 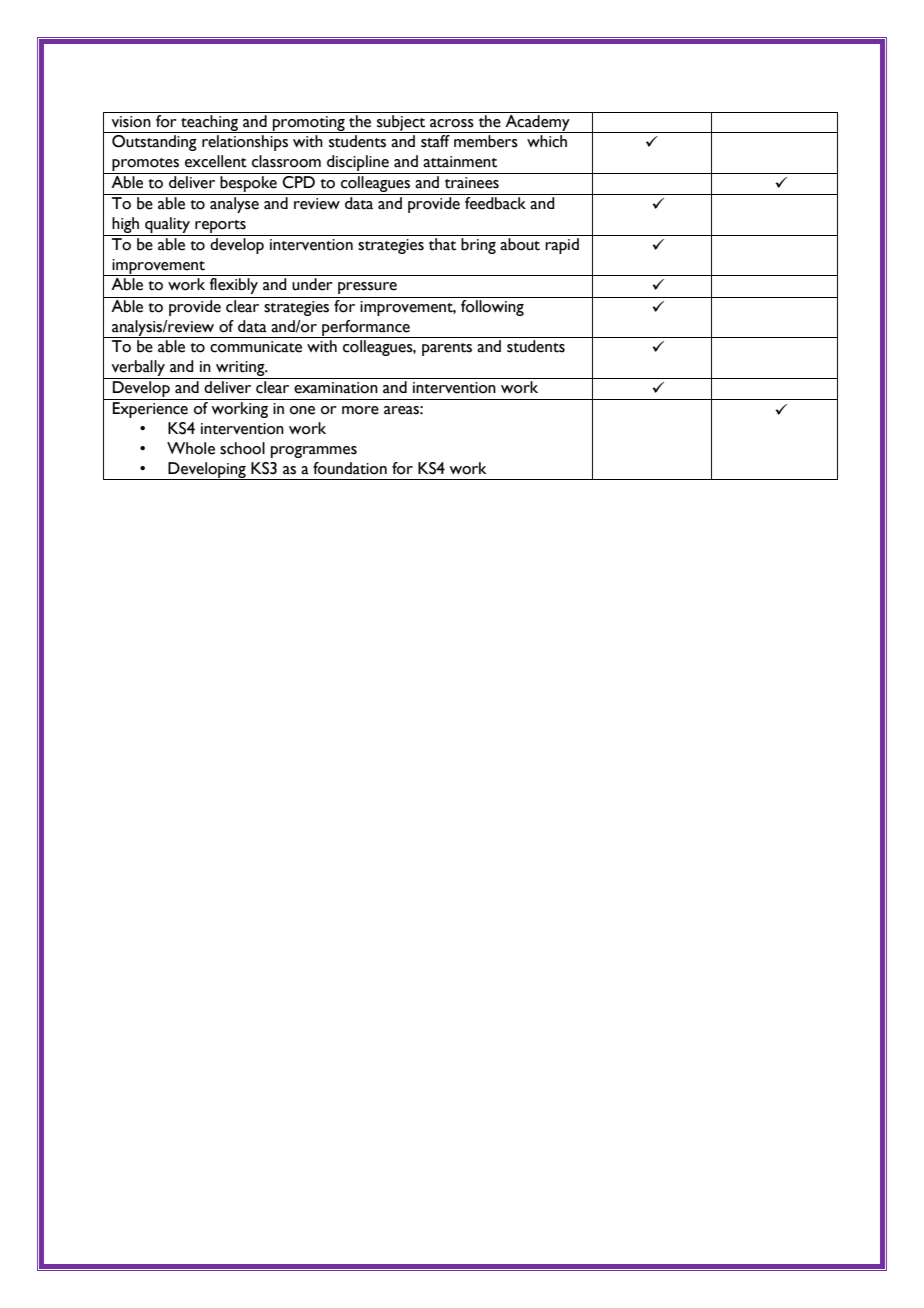 I want to click on Outstanding, so click(x=154, y=143).
